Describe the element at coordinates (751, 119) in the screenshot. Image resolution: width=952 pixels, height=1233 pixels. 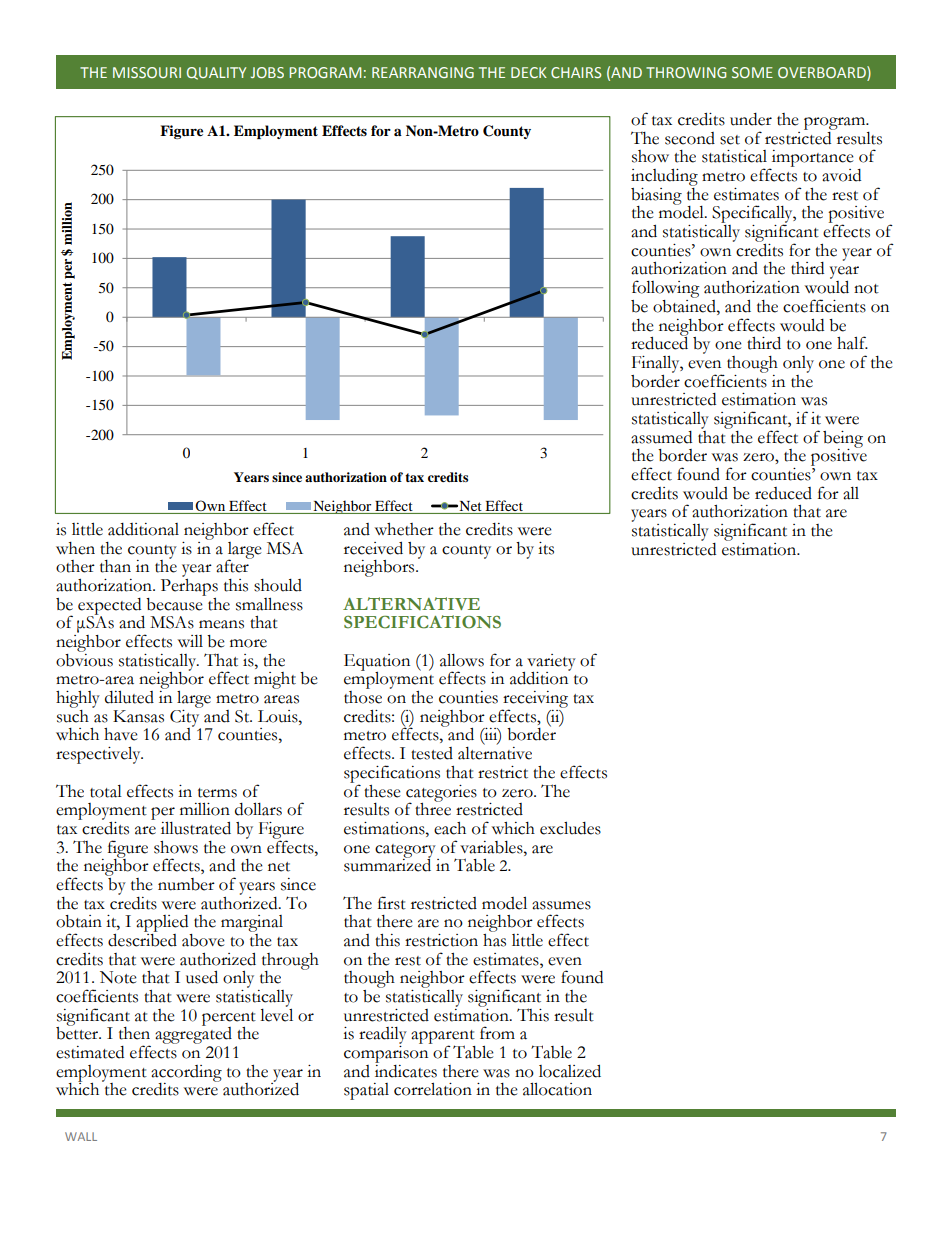
I see `under` at that location.
